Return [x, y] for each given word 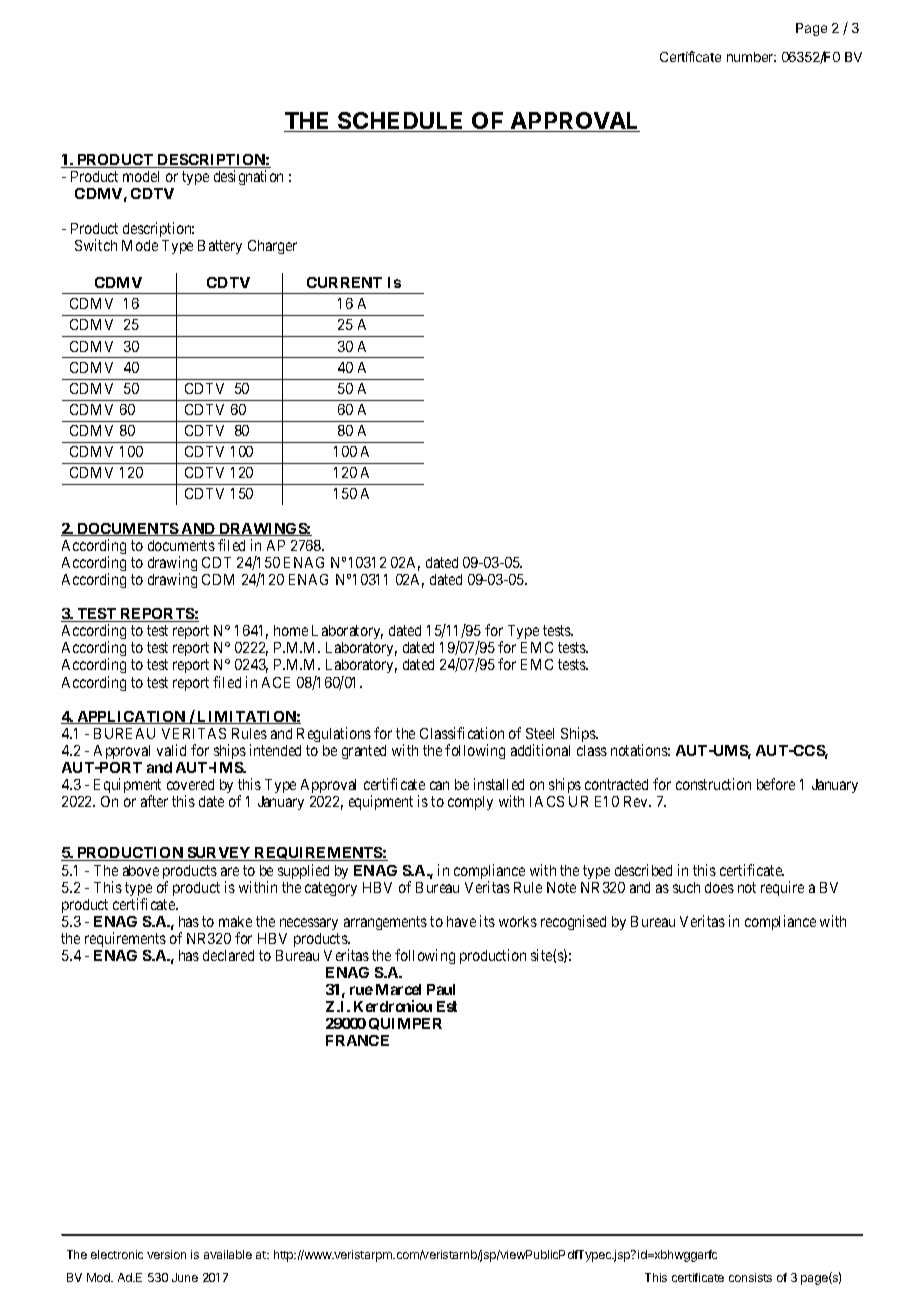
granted [364, 752]
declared [228, 955]
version [166, 1254]
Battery [220, 247]
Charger [272, 247]
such [686, 887]
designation [248, 177]
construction [713, 784]
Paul [441, 989]
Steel [540, 733]
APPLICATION [131, 717]
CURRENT [344, 282]
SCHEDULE [401, 122]
